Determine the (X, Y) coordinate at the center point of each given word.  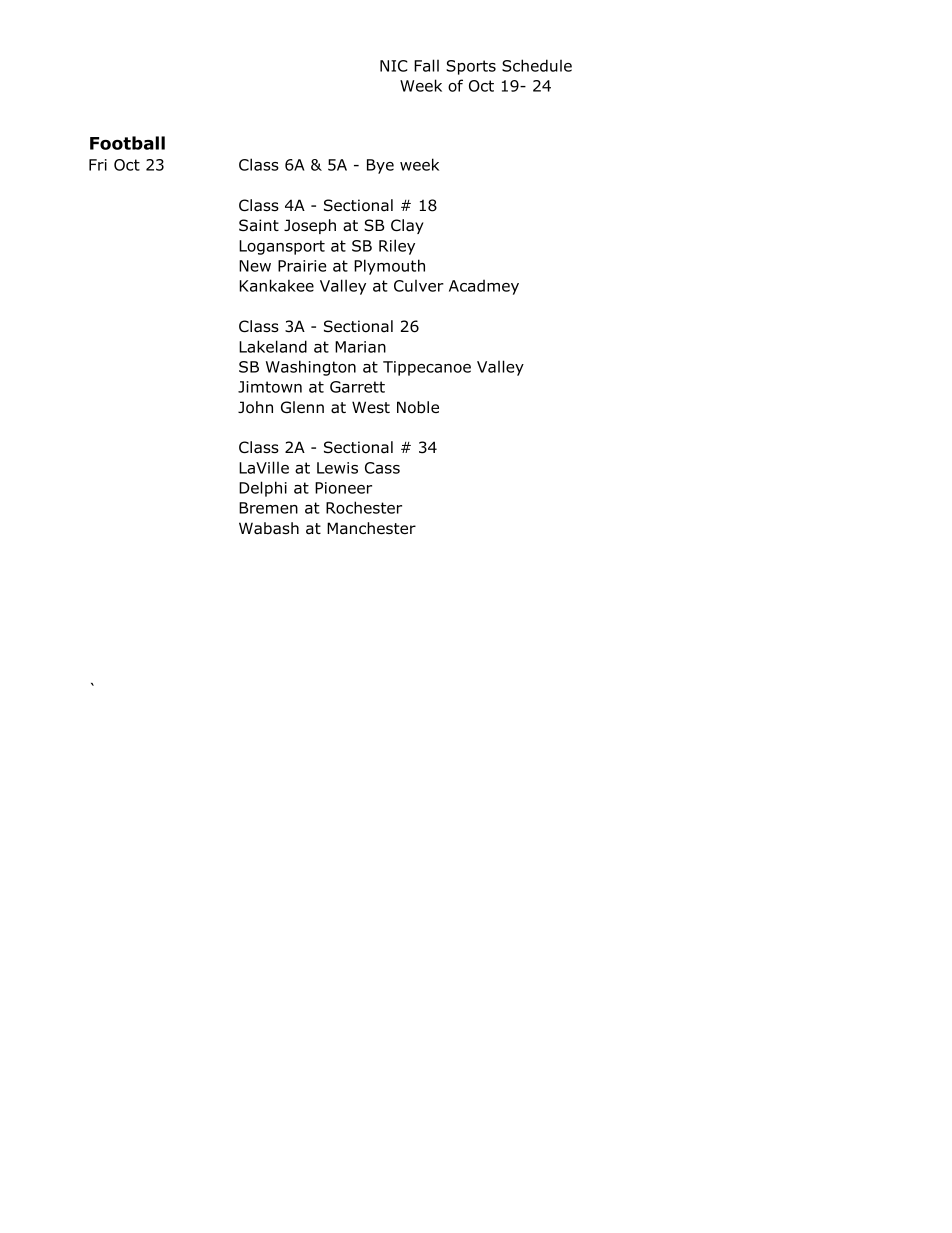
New (255, 266)
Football (127, 143)
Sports (471, 67)
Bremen (268, 508)
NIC (394, 66)
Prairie (302, 266)
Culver (419, 286)
